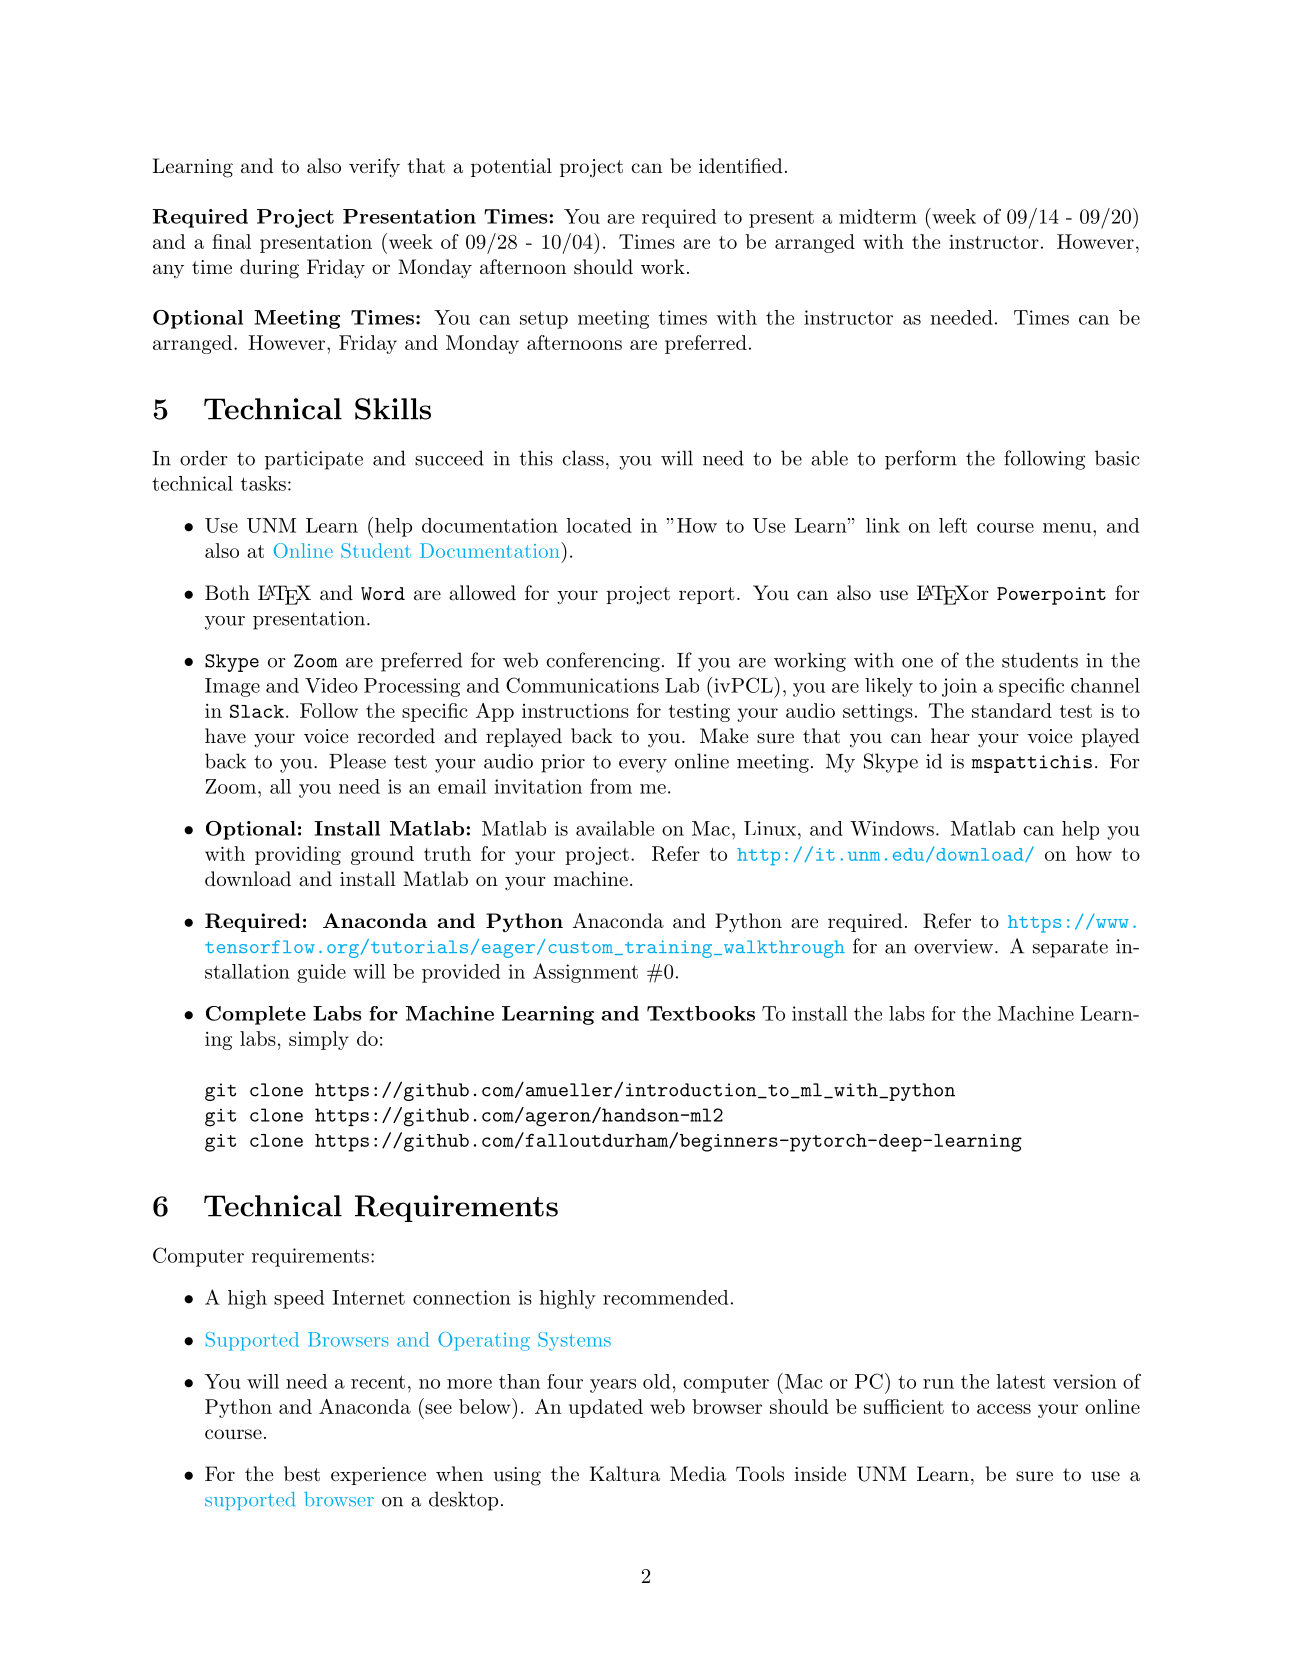  I want to click on simply, so click(319, 1040).
